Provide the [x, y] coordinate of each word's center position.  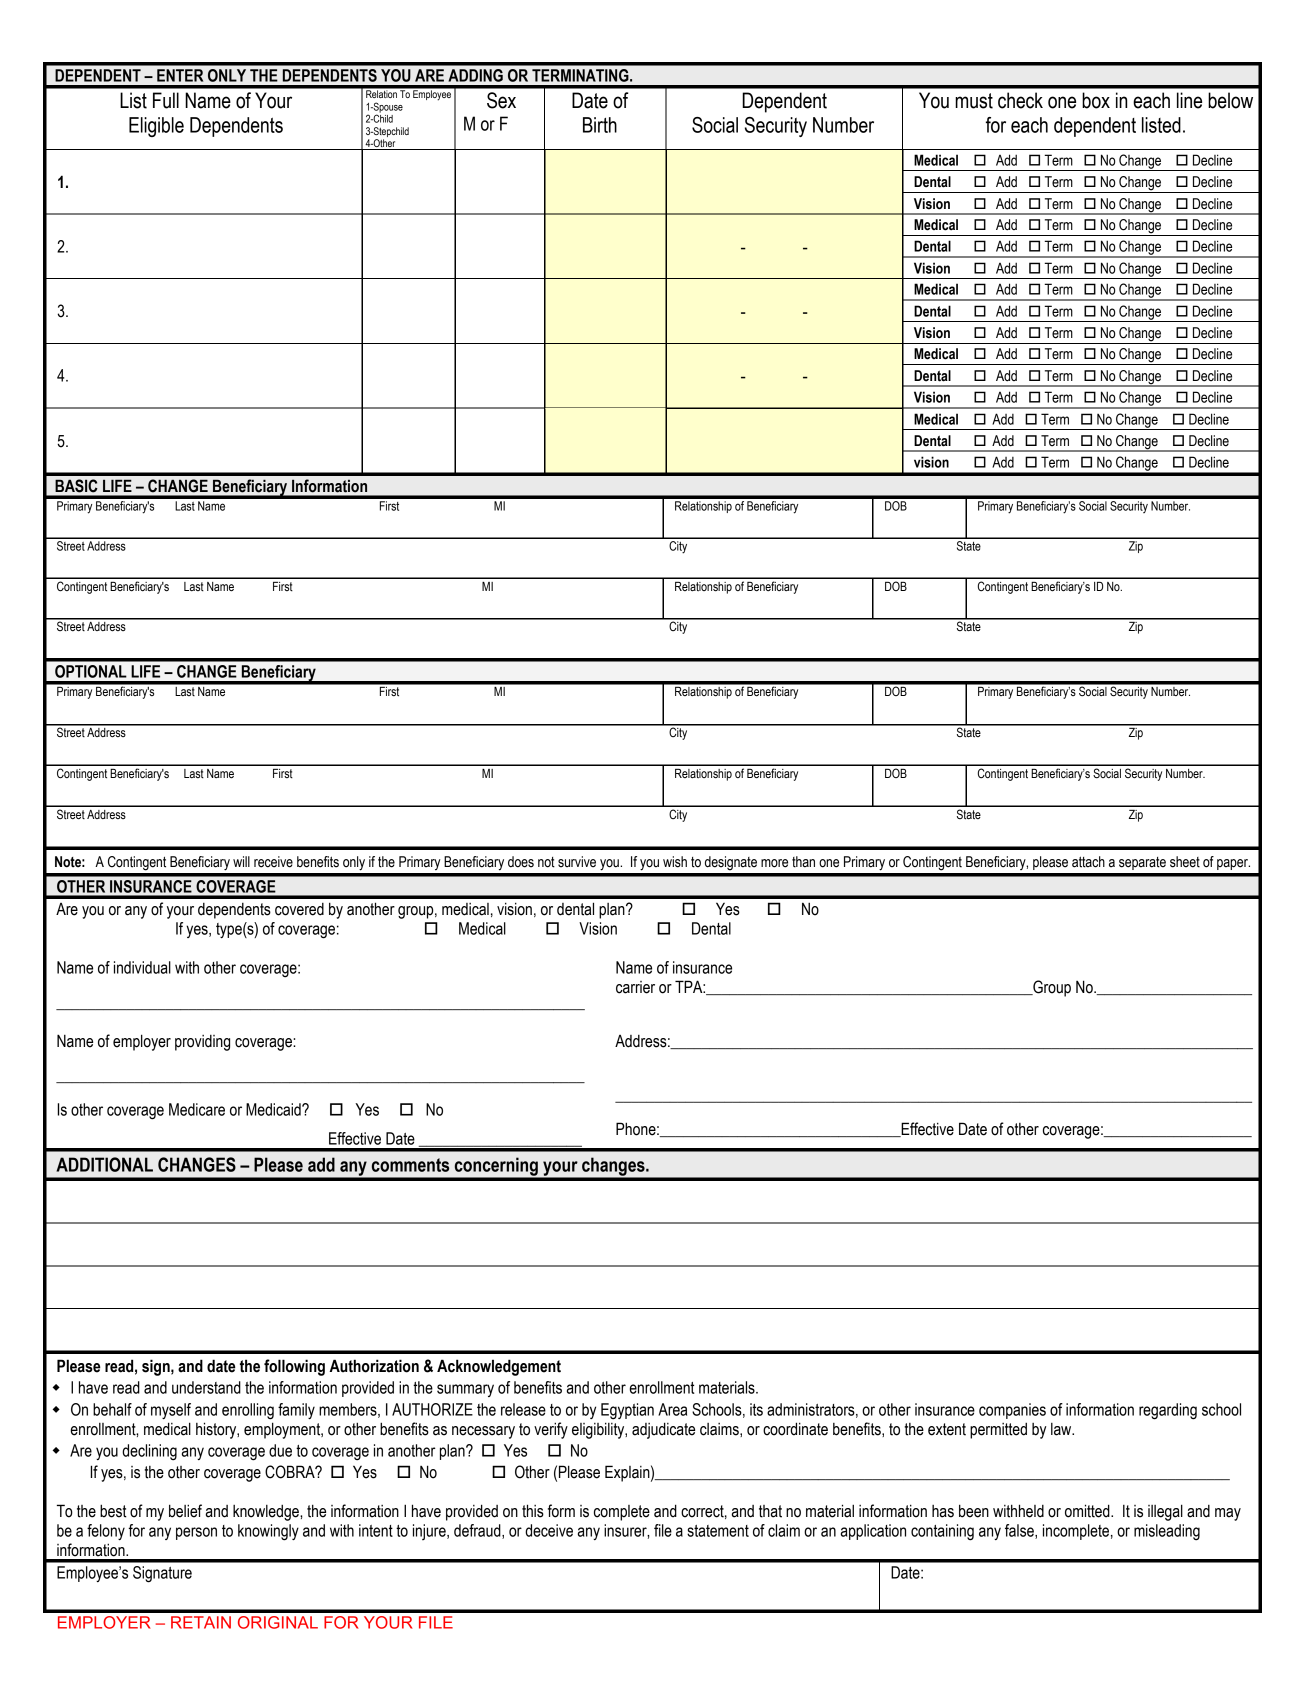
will [241, 861]
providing [202, 1043]
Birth [600, 125]
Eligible [156, 127]
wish [675, 862]
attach [1088, 862]
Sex [501, 100]
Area [672, 1409]
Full [166, 100]
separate [1142, 863]
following [294, 1367]
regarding [1168, 1411]
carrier [635, 987]
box [1096, 100]
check [1020, 100]
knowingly [268, 1532]
